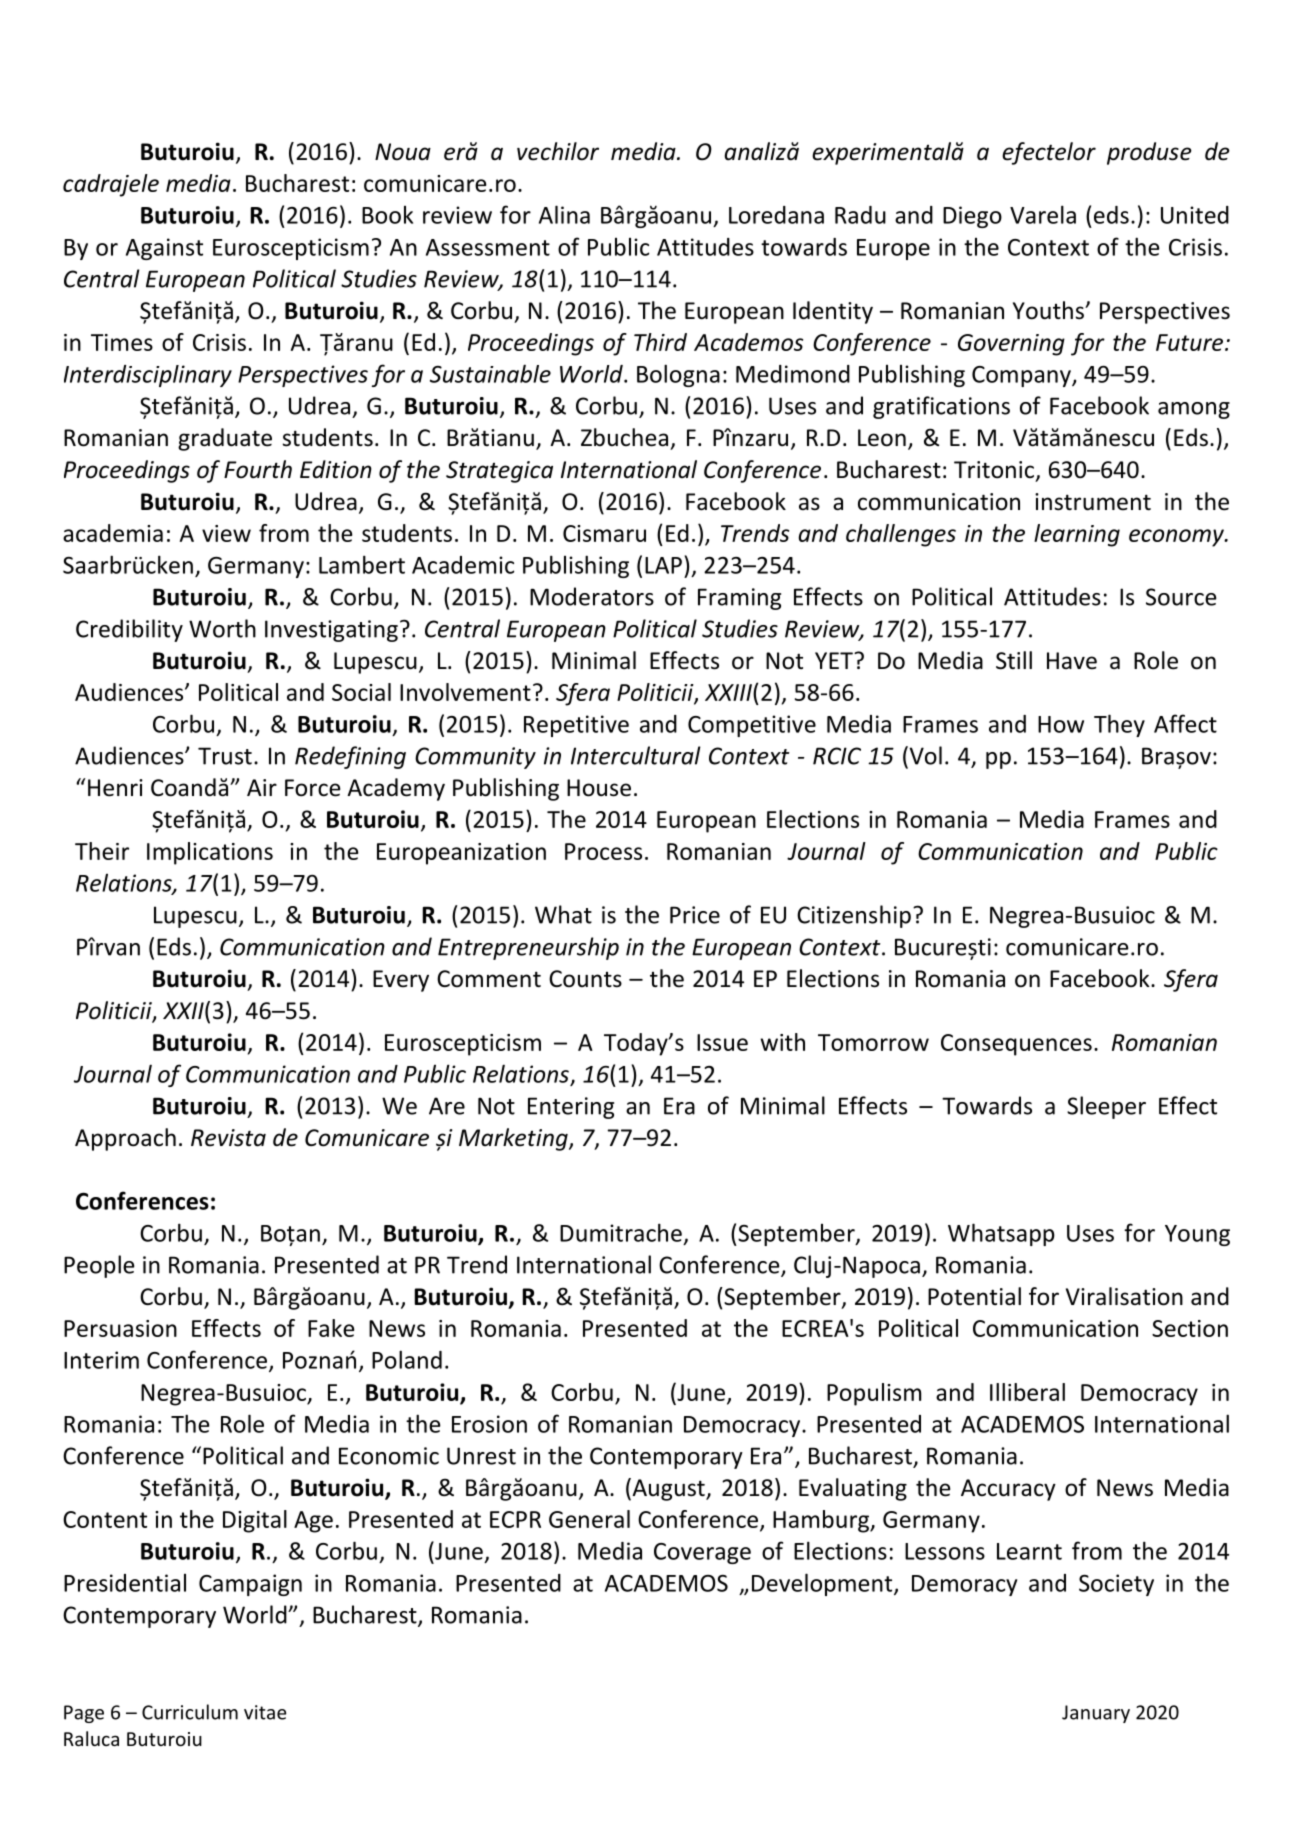 The width and height of the page is (1293, 1828). Describe the element at coordinates (564, 214) in the page. I see `Alina` at that location.
